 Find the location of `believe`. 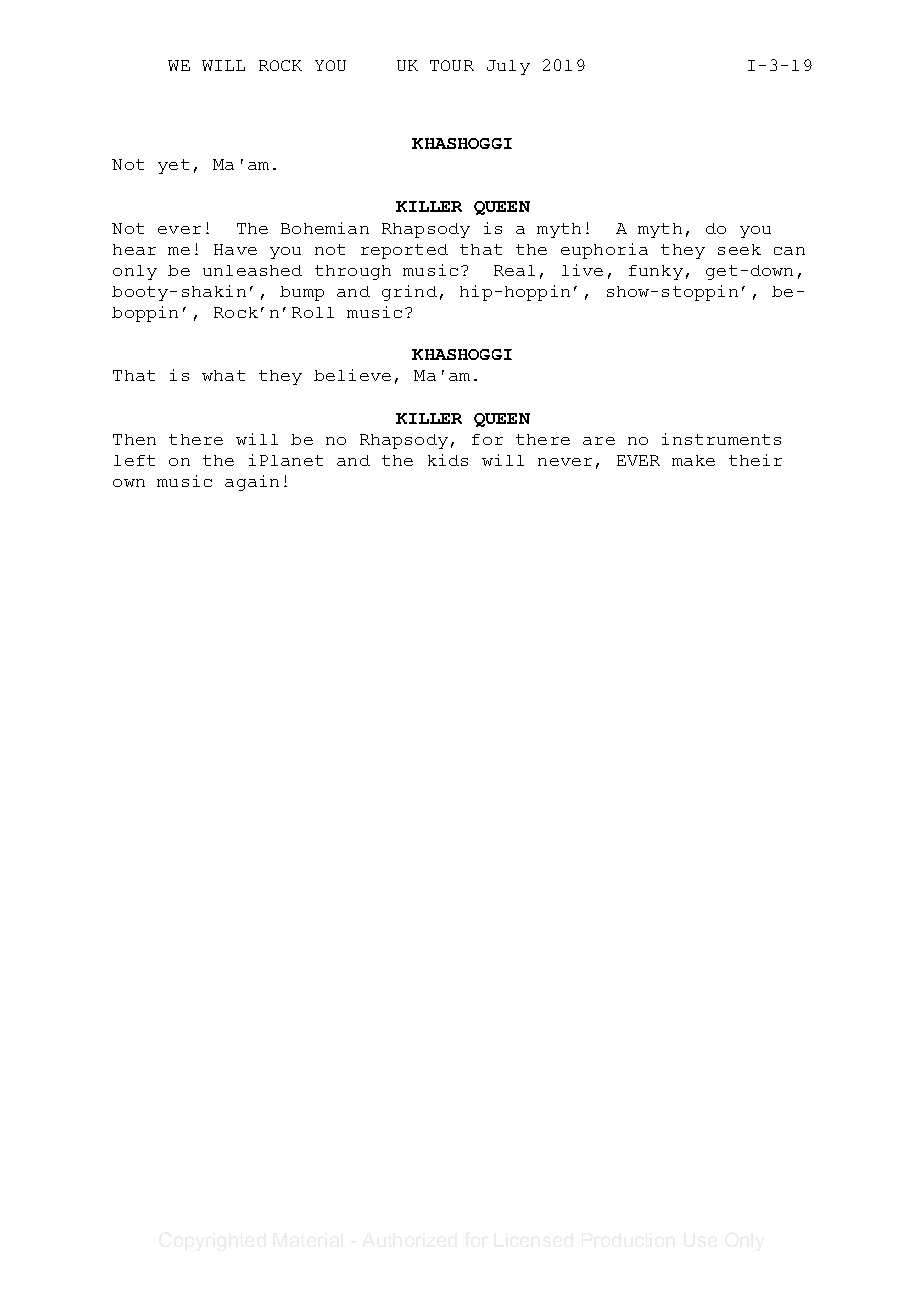

believe is located at coordinates (352, 375).
